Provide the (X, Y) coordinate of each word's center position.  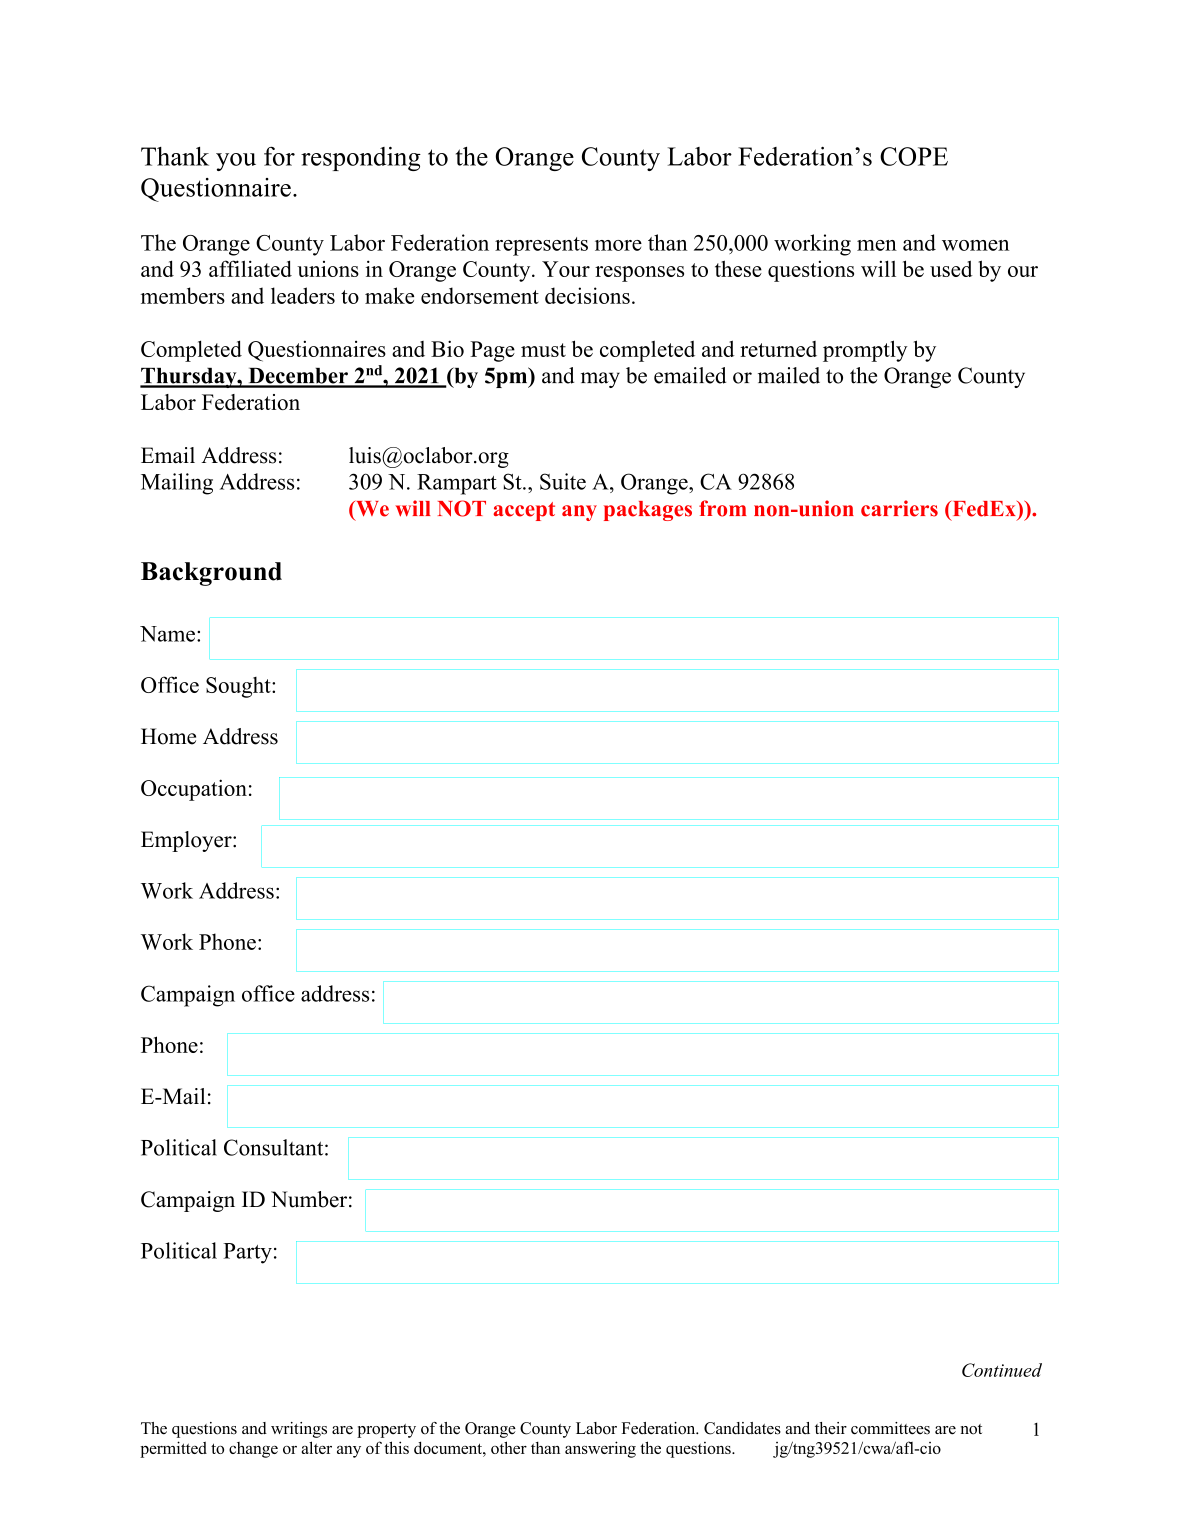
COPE (914, 156)
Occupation (194, 790)
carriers (899, 508)
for (279, 156)
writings (299, 1430)
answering (600, 1449)
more (618, 245)
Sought (239, 687)
